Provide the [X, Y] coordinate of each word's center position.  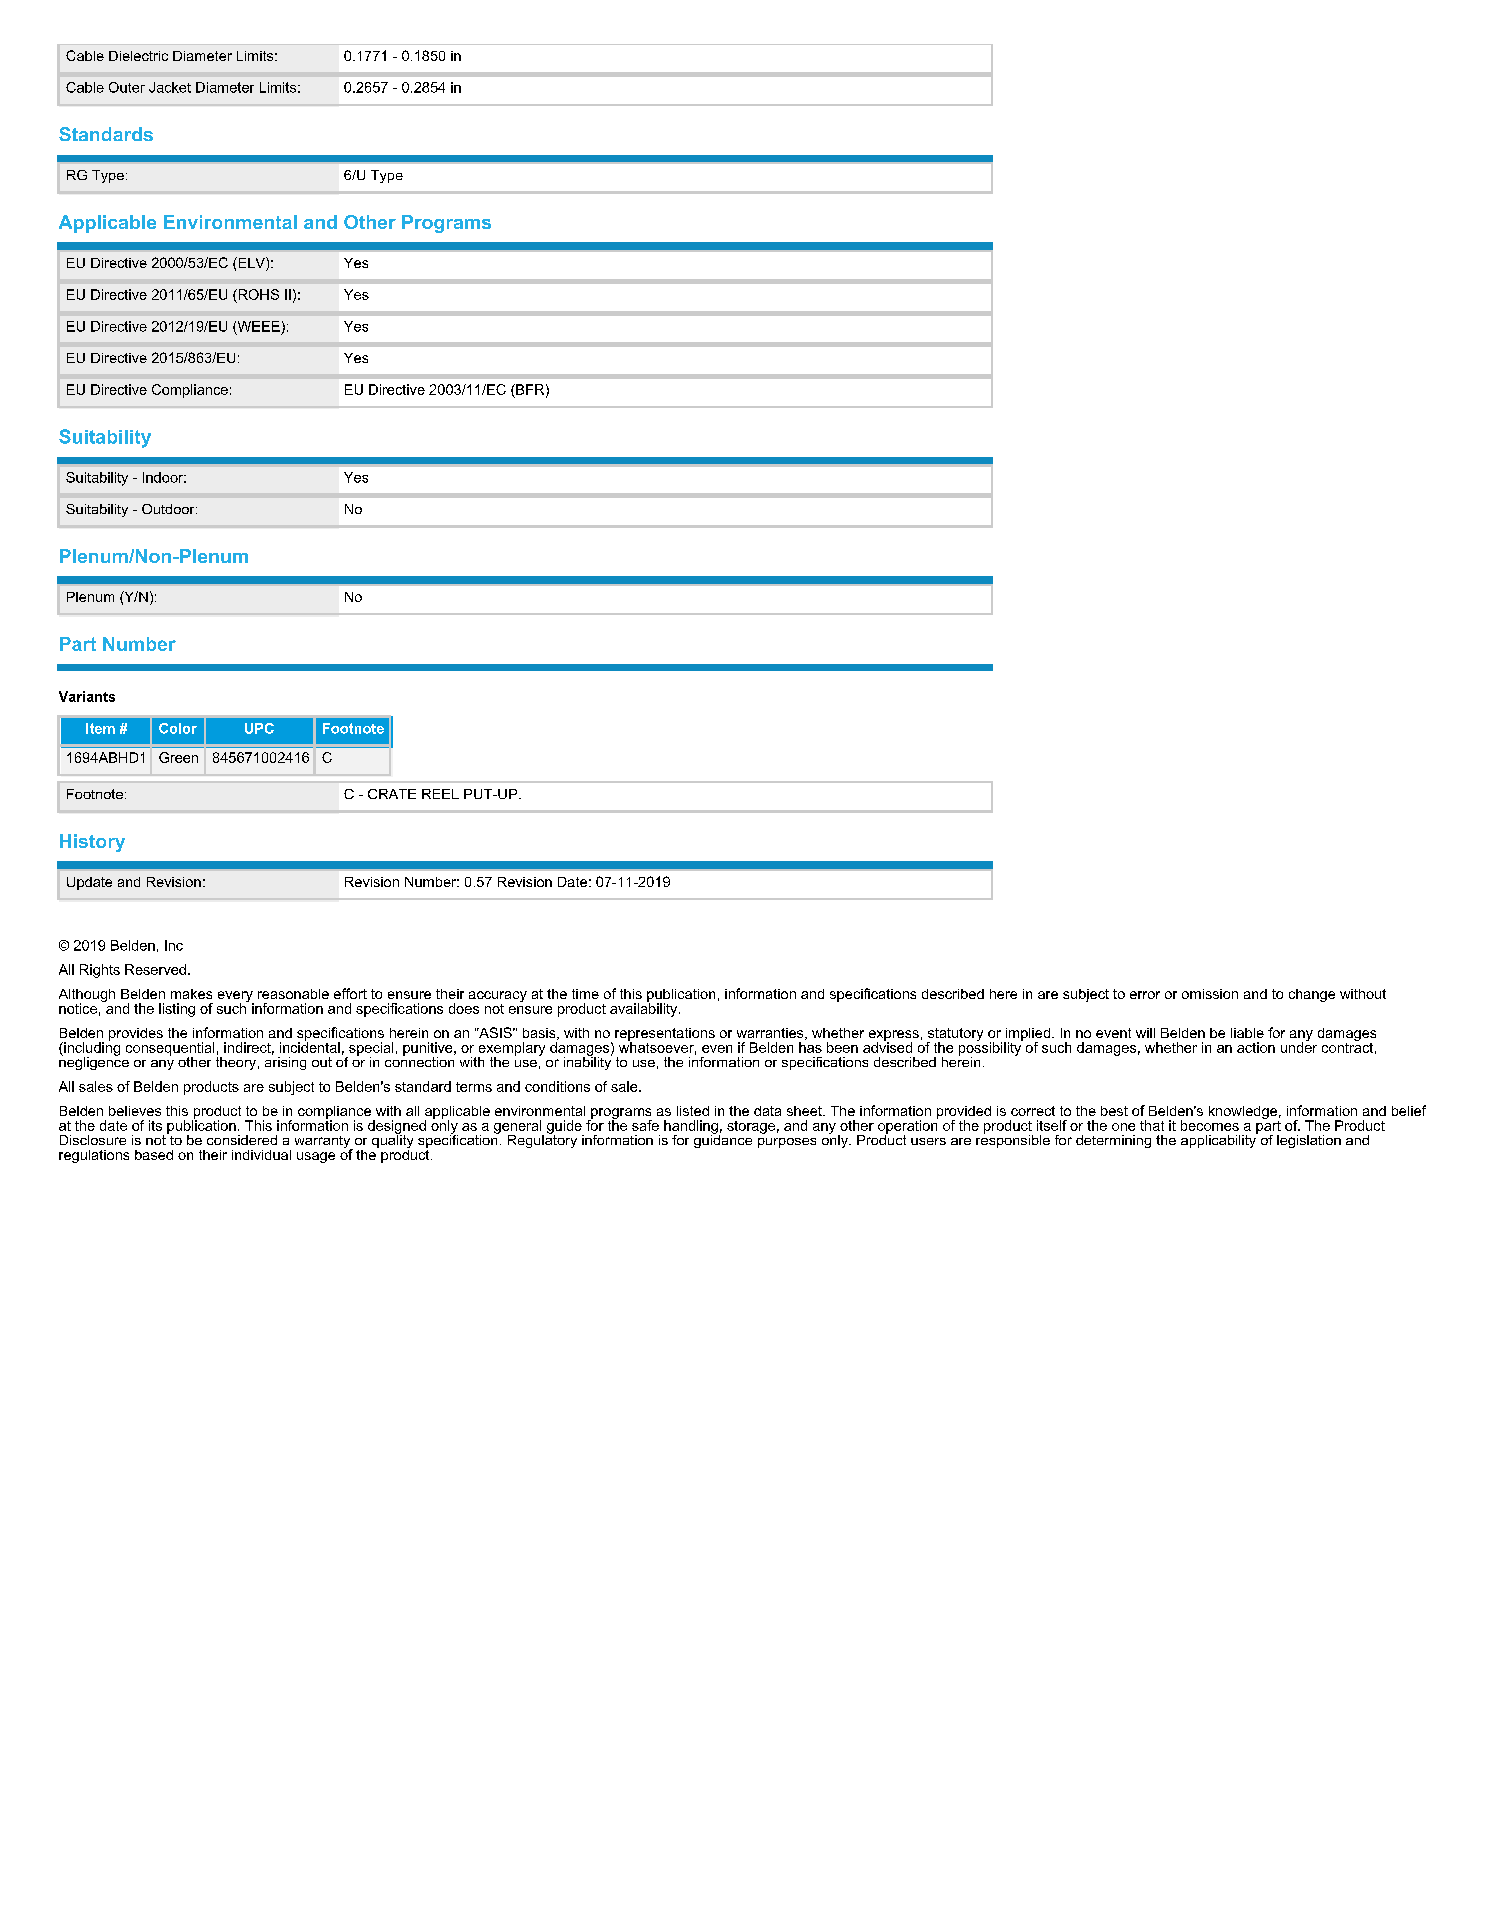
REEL [440, 794]
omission [1210, 994]
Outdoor [169, 509]
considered [242, 1140]
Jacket [170, 87]
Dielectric [138, 56]
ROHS [257, 294]
